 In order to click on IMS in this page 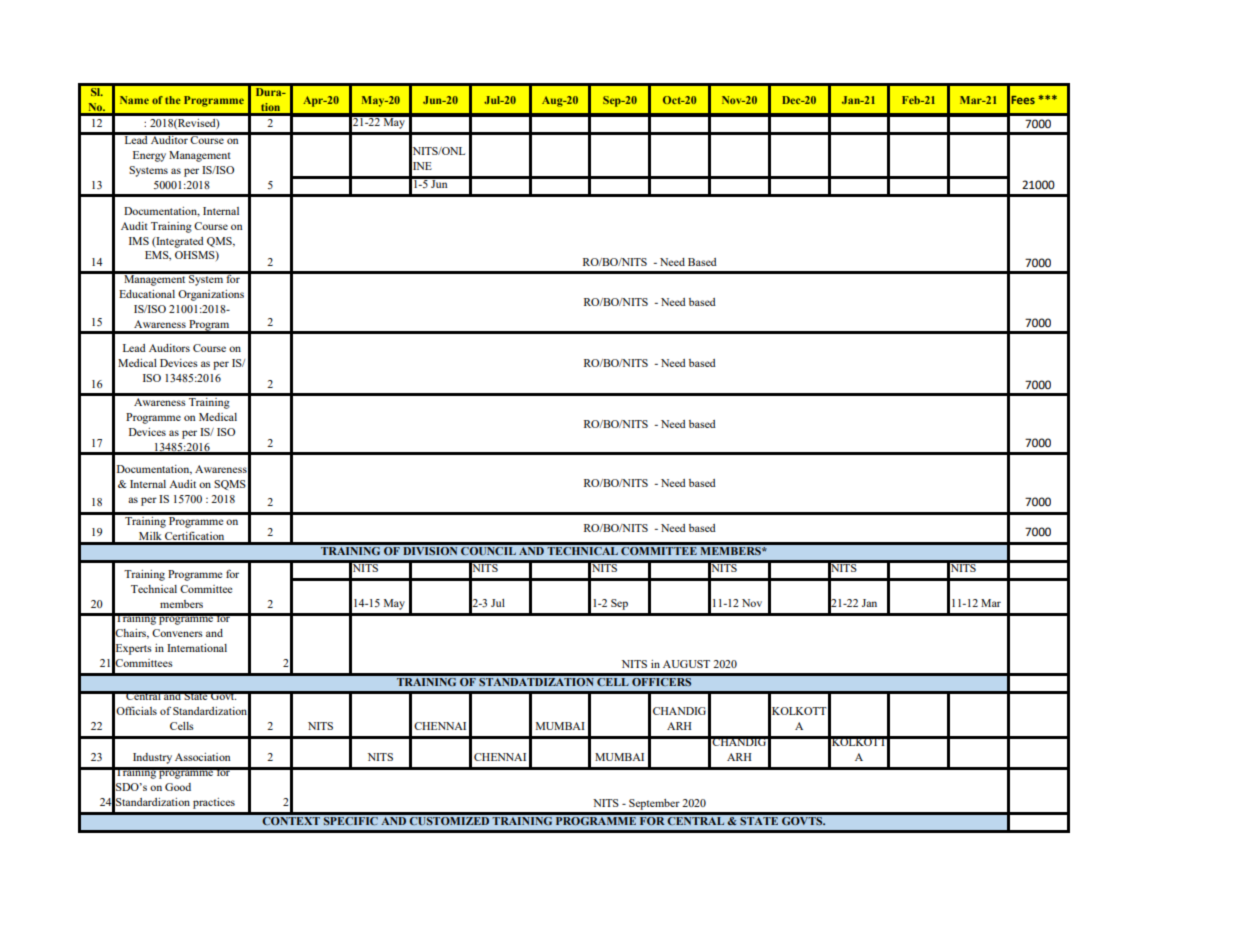, I will do `click(139, 241)`.
